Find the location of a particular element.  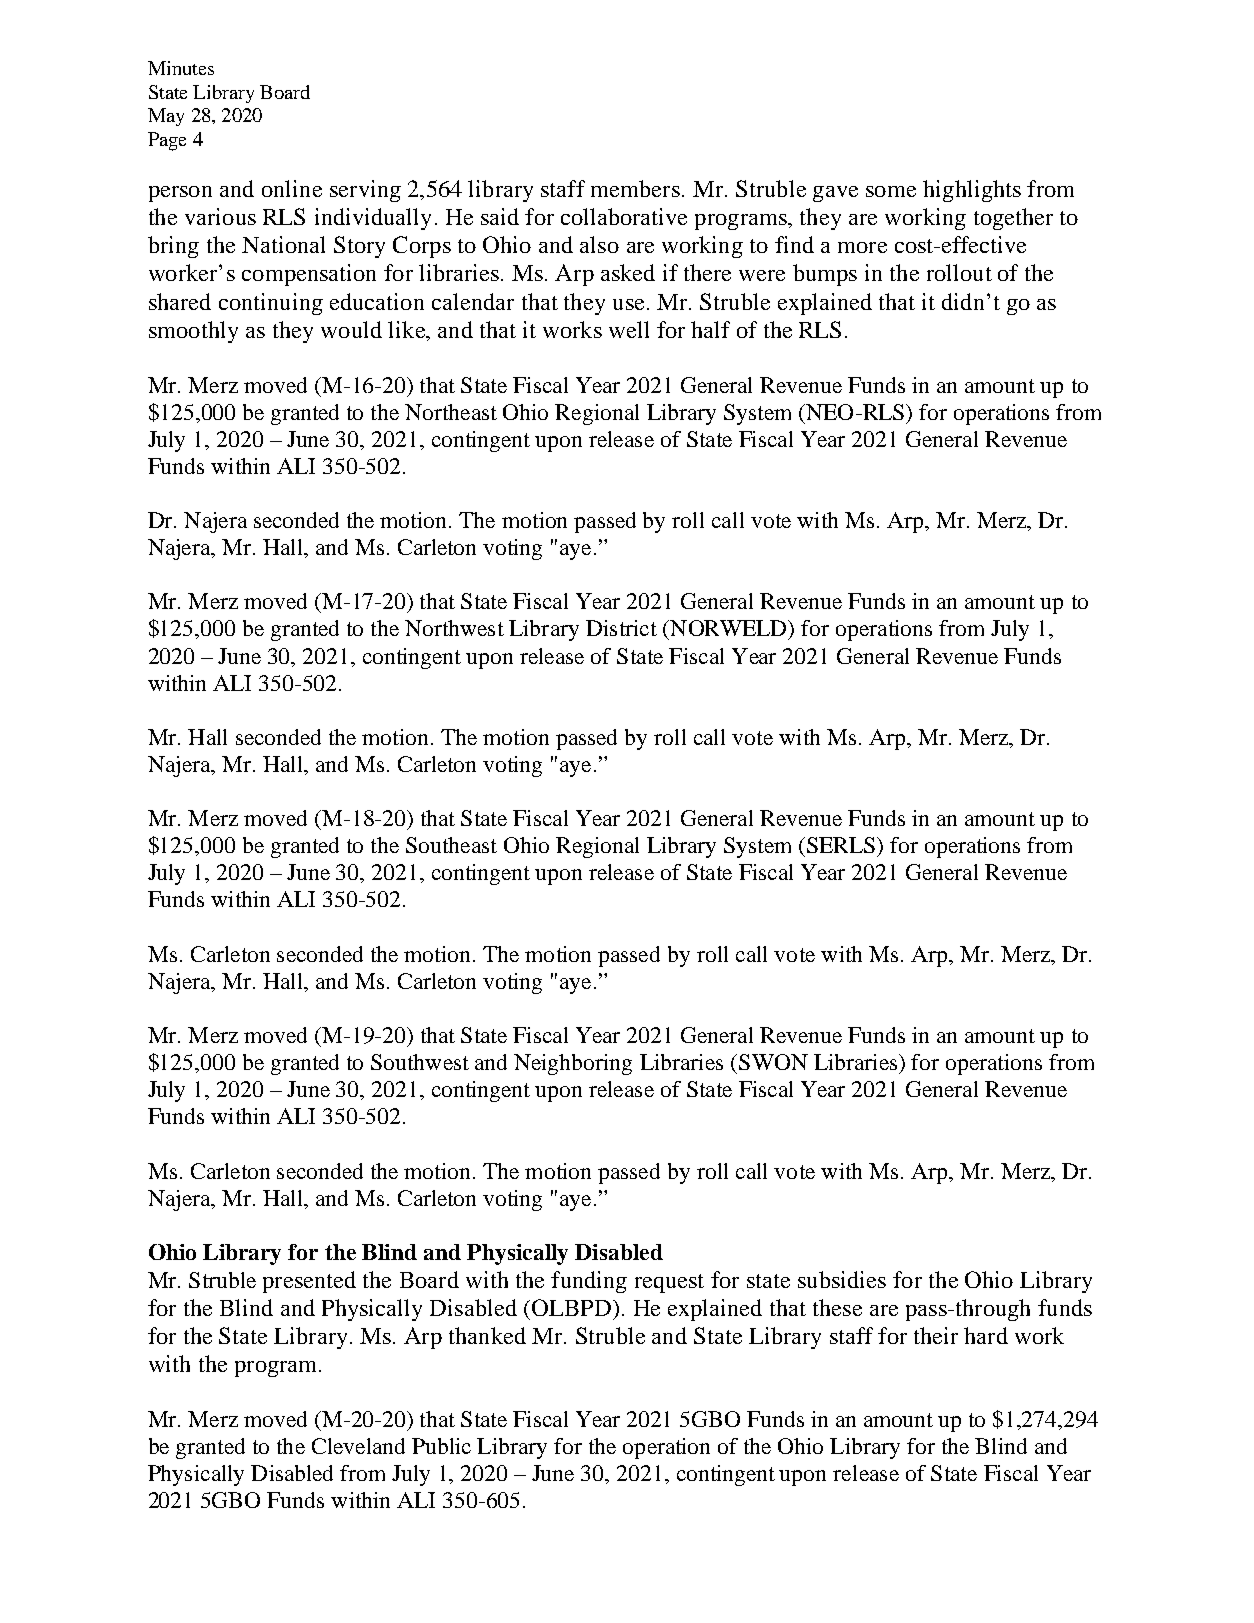

Northwest is located at coordinates (454, 628).
